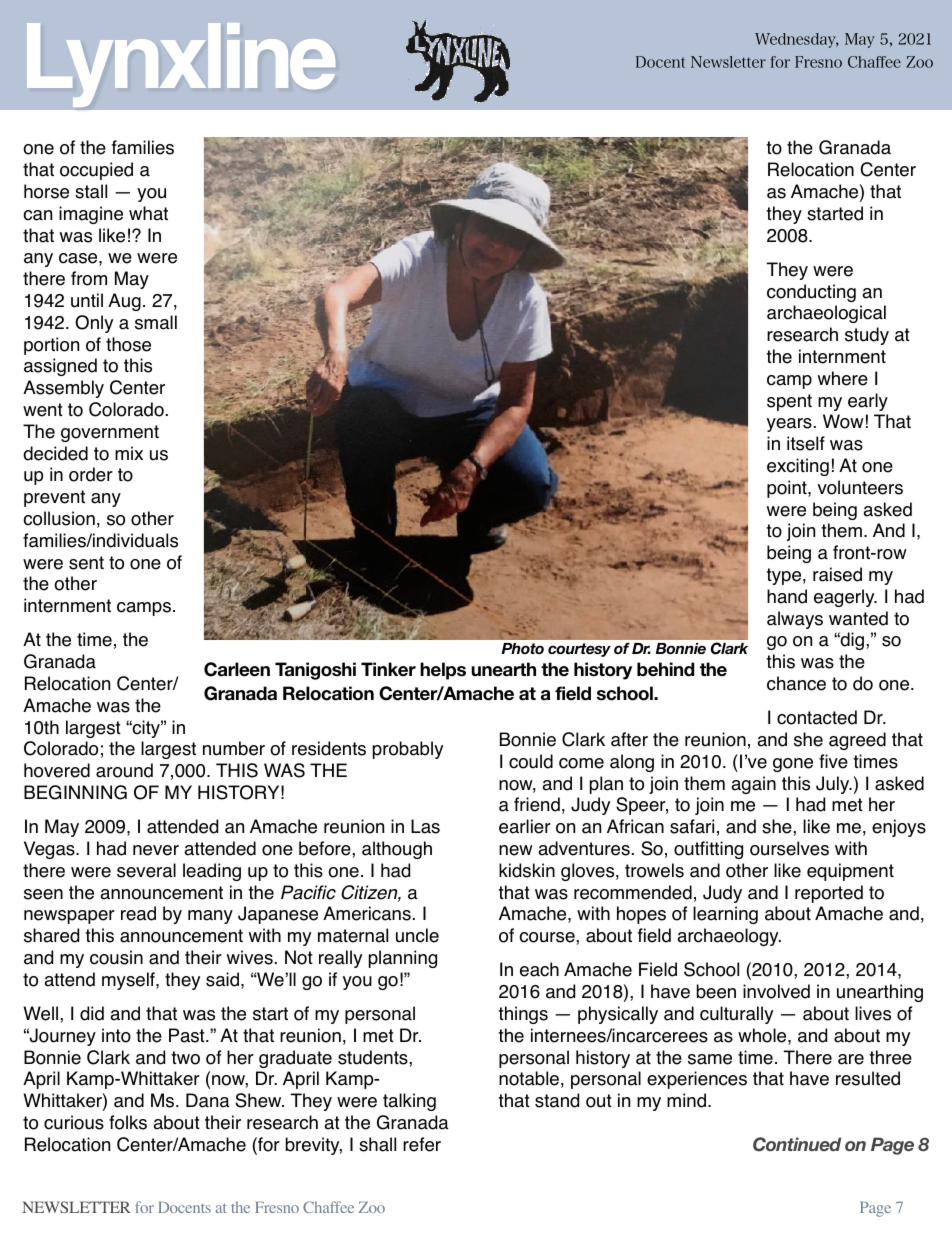 Image resolution: width=952 pixels, height=1233 pixels. I want to click on what, so click(148, 213).
